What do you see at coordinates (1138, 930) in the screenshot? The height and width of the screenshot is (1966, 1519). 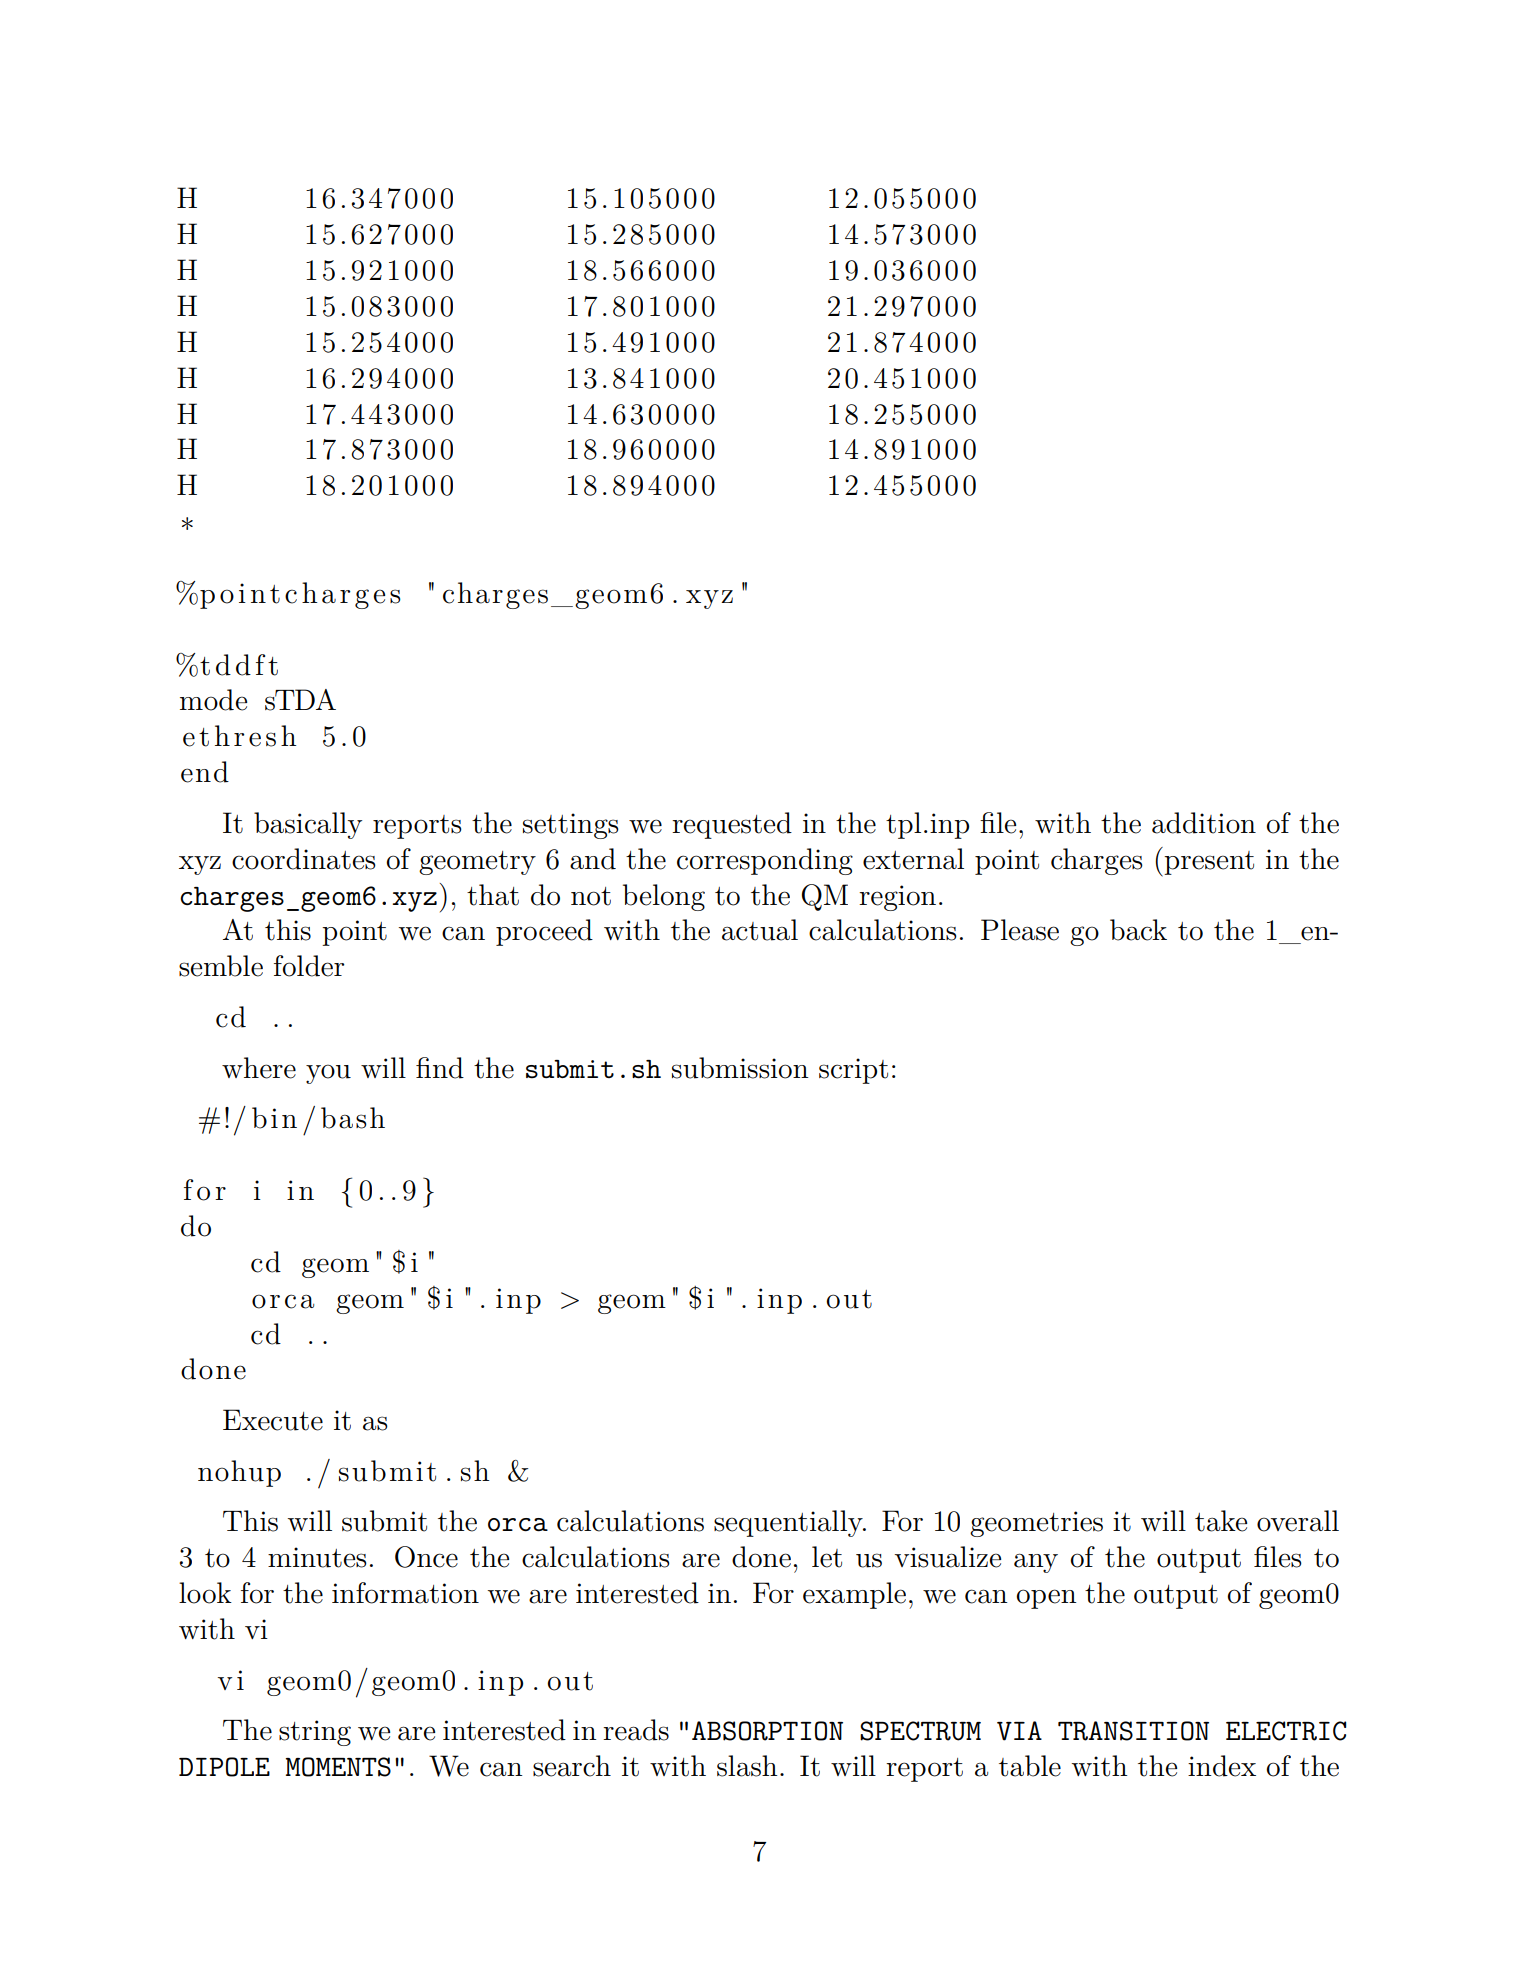 I see `back` at bounding box center [1138, 930].
